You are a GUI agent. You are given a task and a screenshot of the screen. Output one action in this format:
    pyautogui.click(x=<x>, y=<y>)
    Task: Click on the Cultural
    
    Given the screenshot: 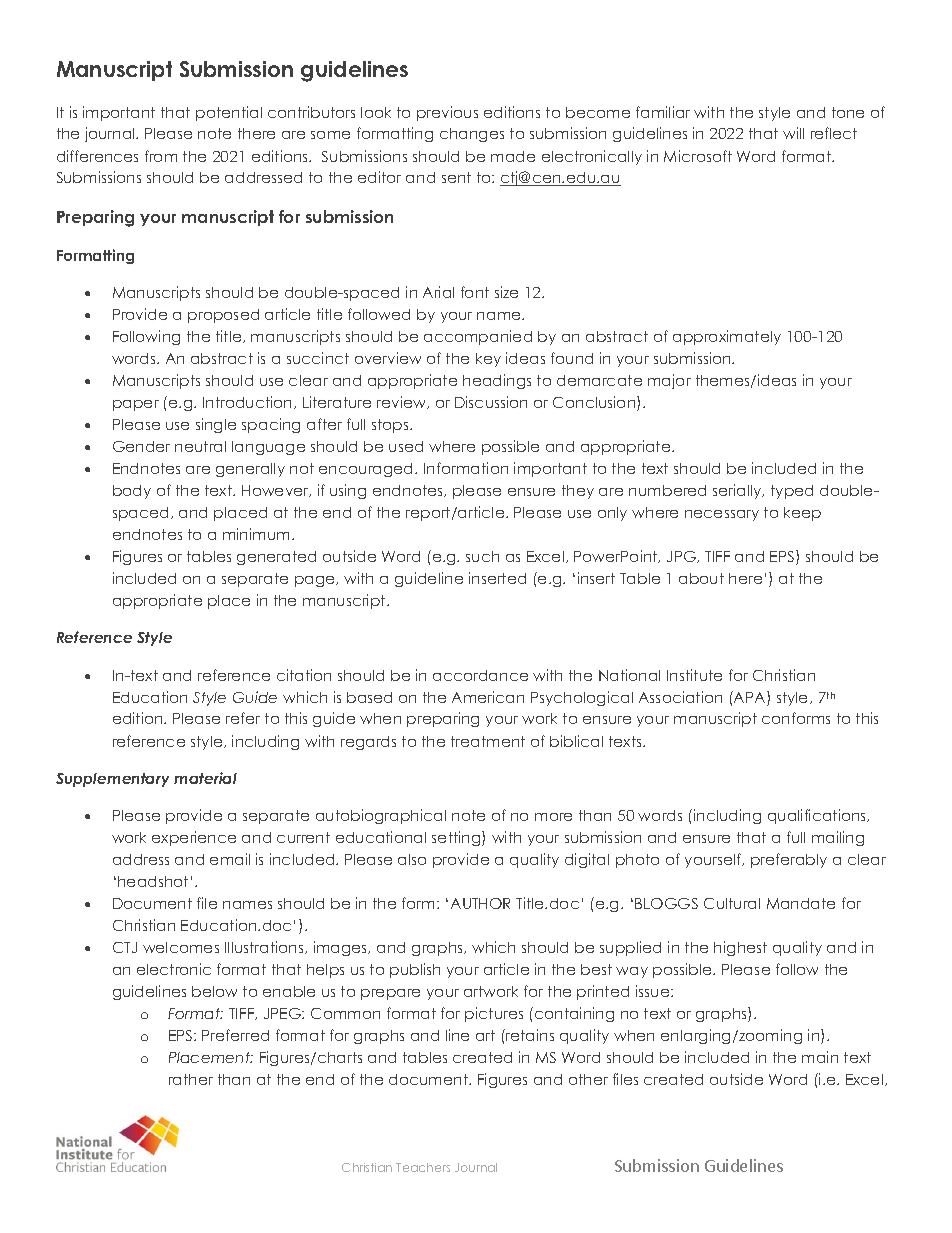 What is the action you would take?
    pyautogui.click(x=732, y=903)
